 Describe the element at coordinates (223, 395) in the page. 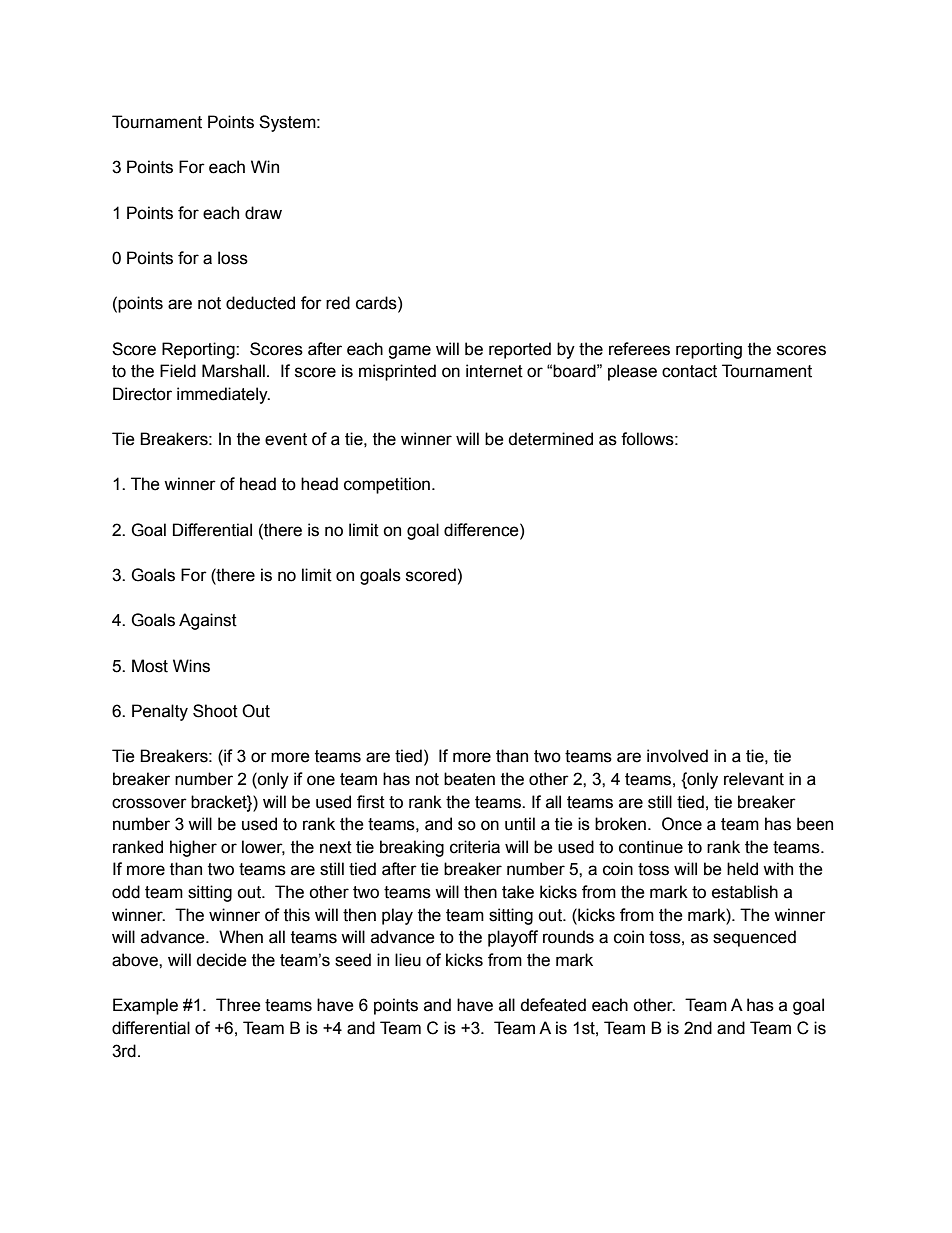

I see `immediately` at that location.
